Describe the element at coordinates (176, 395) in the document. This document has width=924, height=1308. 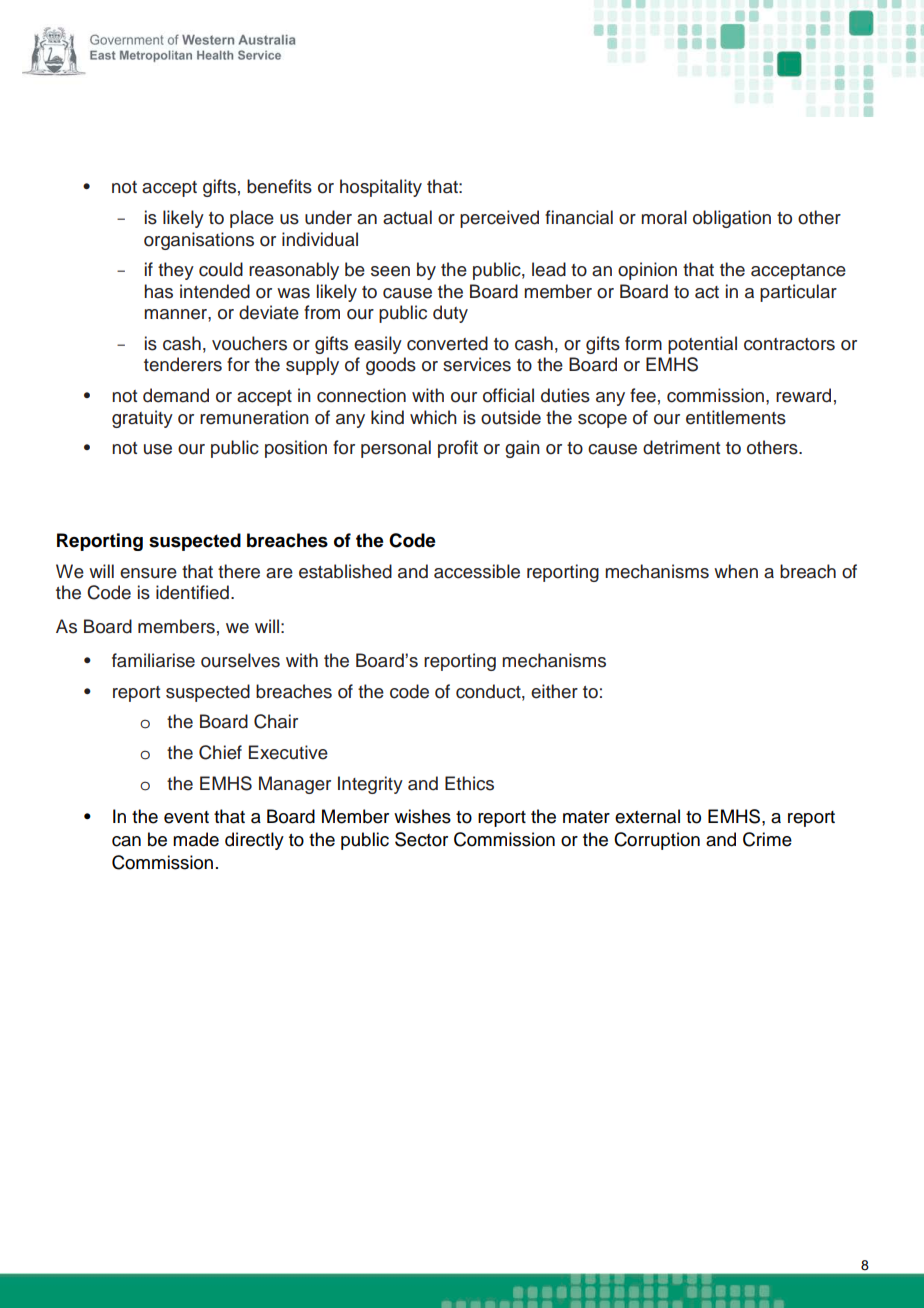
I see `demand` at that location.
